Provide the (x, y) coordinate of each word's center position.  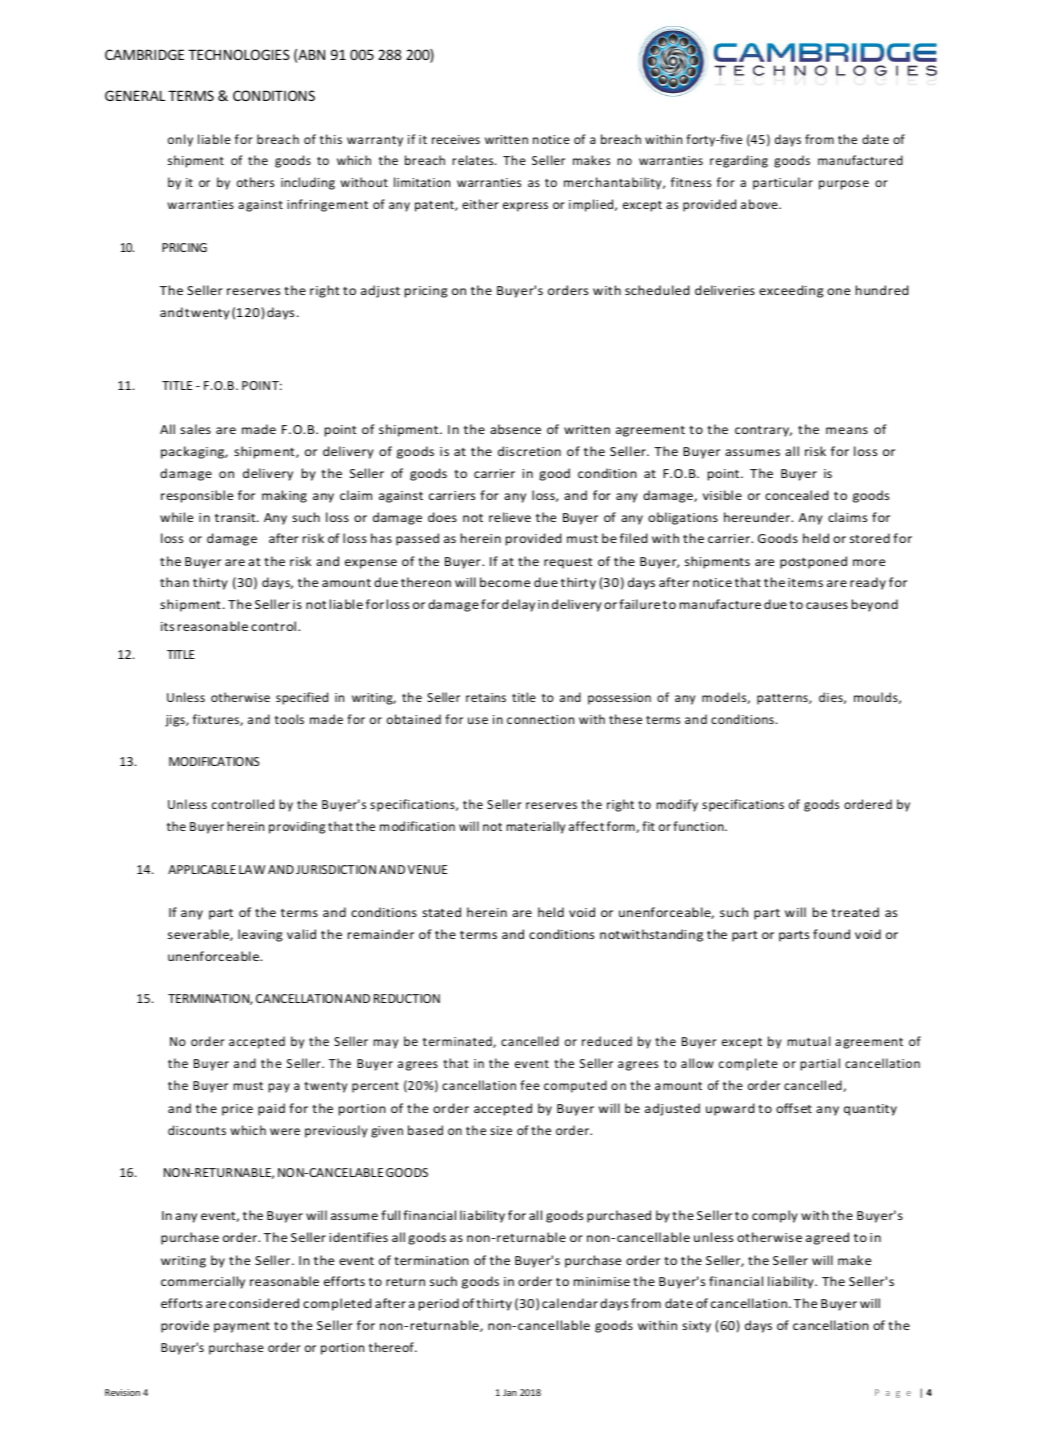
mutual (808, 1041)
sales (195, 429)
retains (486, 697)
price (237, 1110)
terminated (458, 1042)
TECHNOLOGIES (239, 54)
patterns (783, 699)
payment (242, 1327)
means (847, 430)
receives (456, 139)
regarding (739, 161)
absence (515, 429)
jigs (176, 721)
